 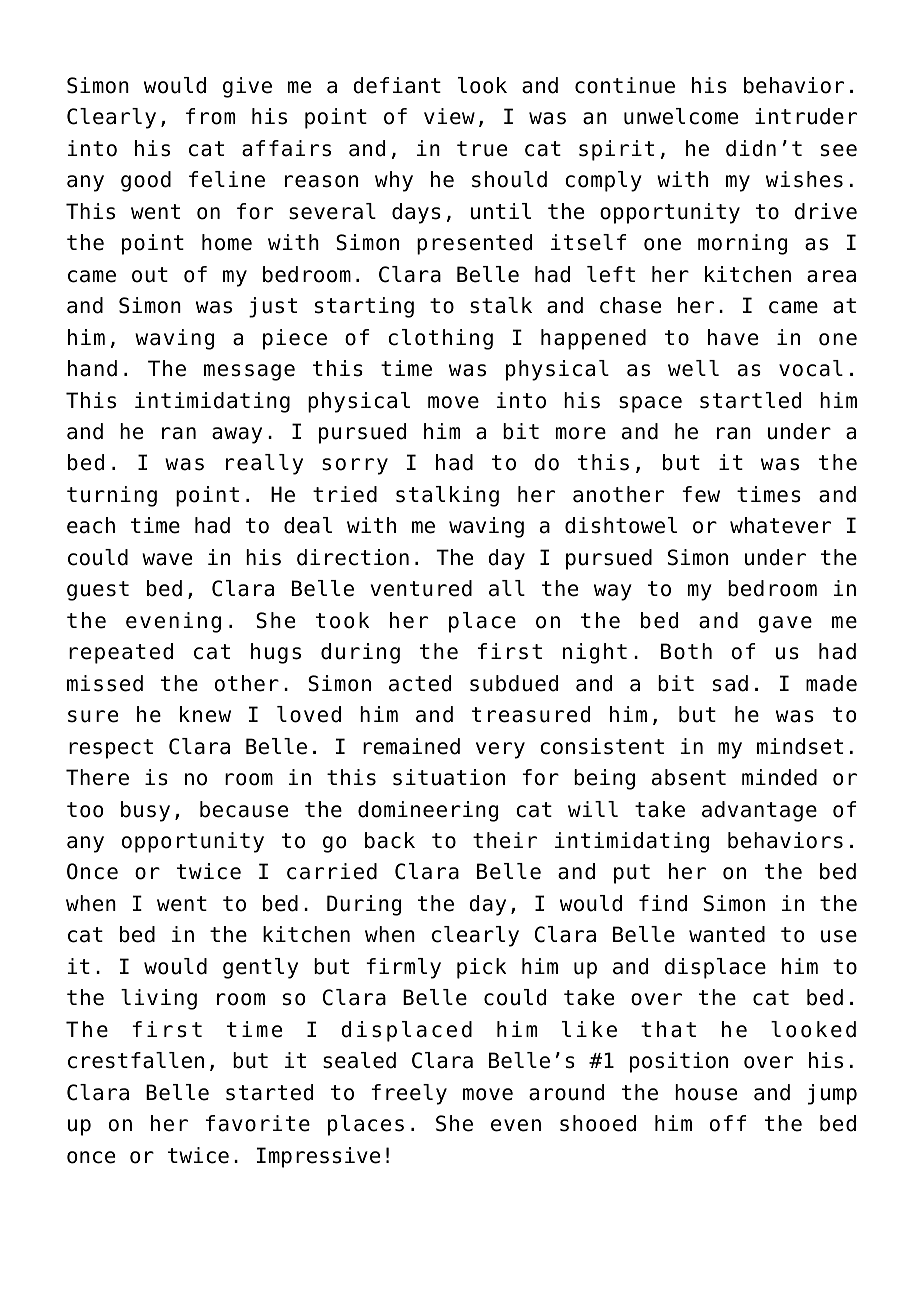 What do you see at coordinates (150, 275) in the screenshot?
I see `out` at bounding box center [150, 275].
